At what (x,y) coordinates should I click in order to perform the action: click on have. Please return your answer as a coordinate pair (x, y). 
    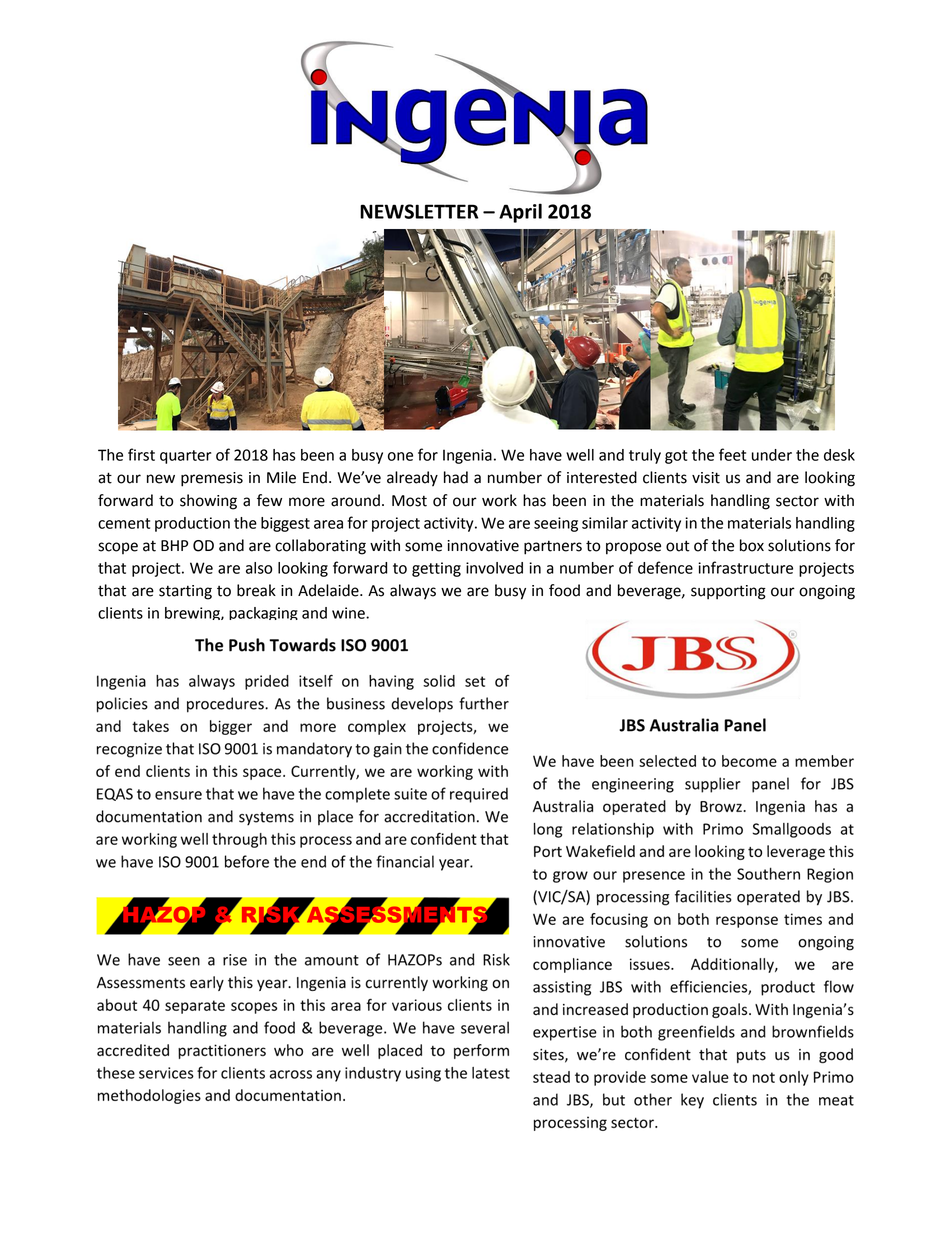
    Looking at the image, I should click on (546, 455).
